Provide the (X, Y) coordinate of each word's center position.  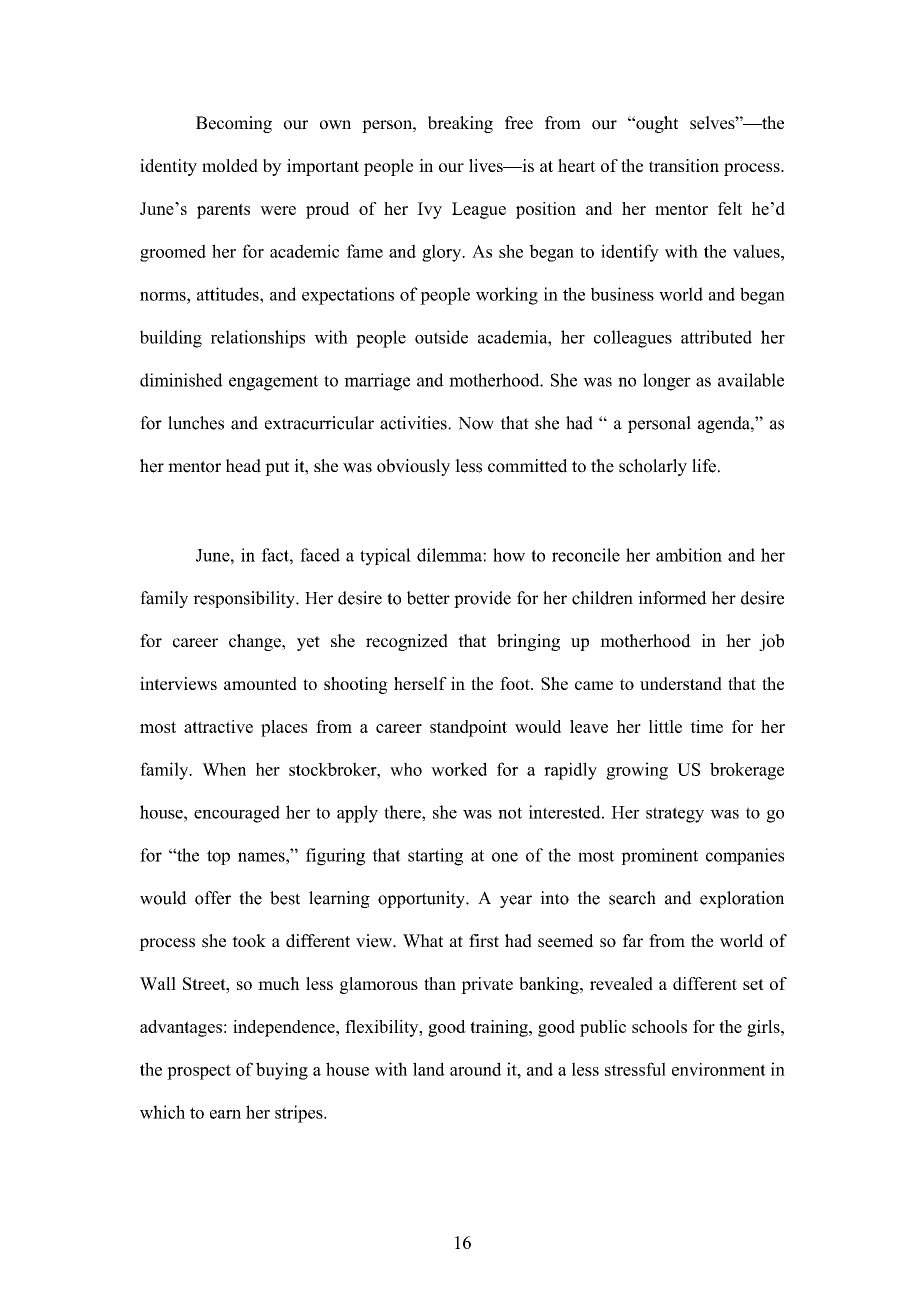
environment (719, 1069)
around (476, 1069)
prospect (199, 1072)
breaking (460, 124)
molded (230, 165)
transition (684, 165)
